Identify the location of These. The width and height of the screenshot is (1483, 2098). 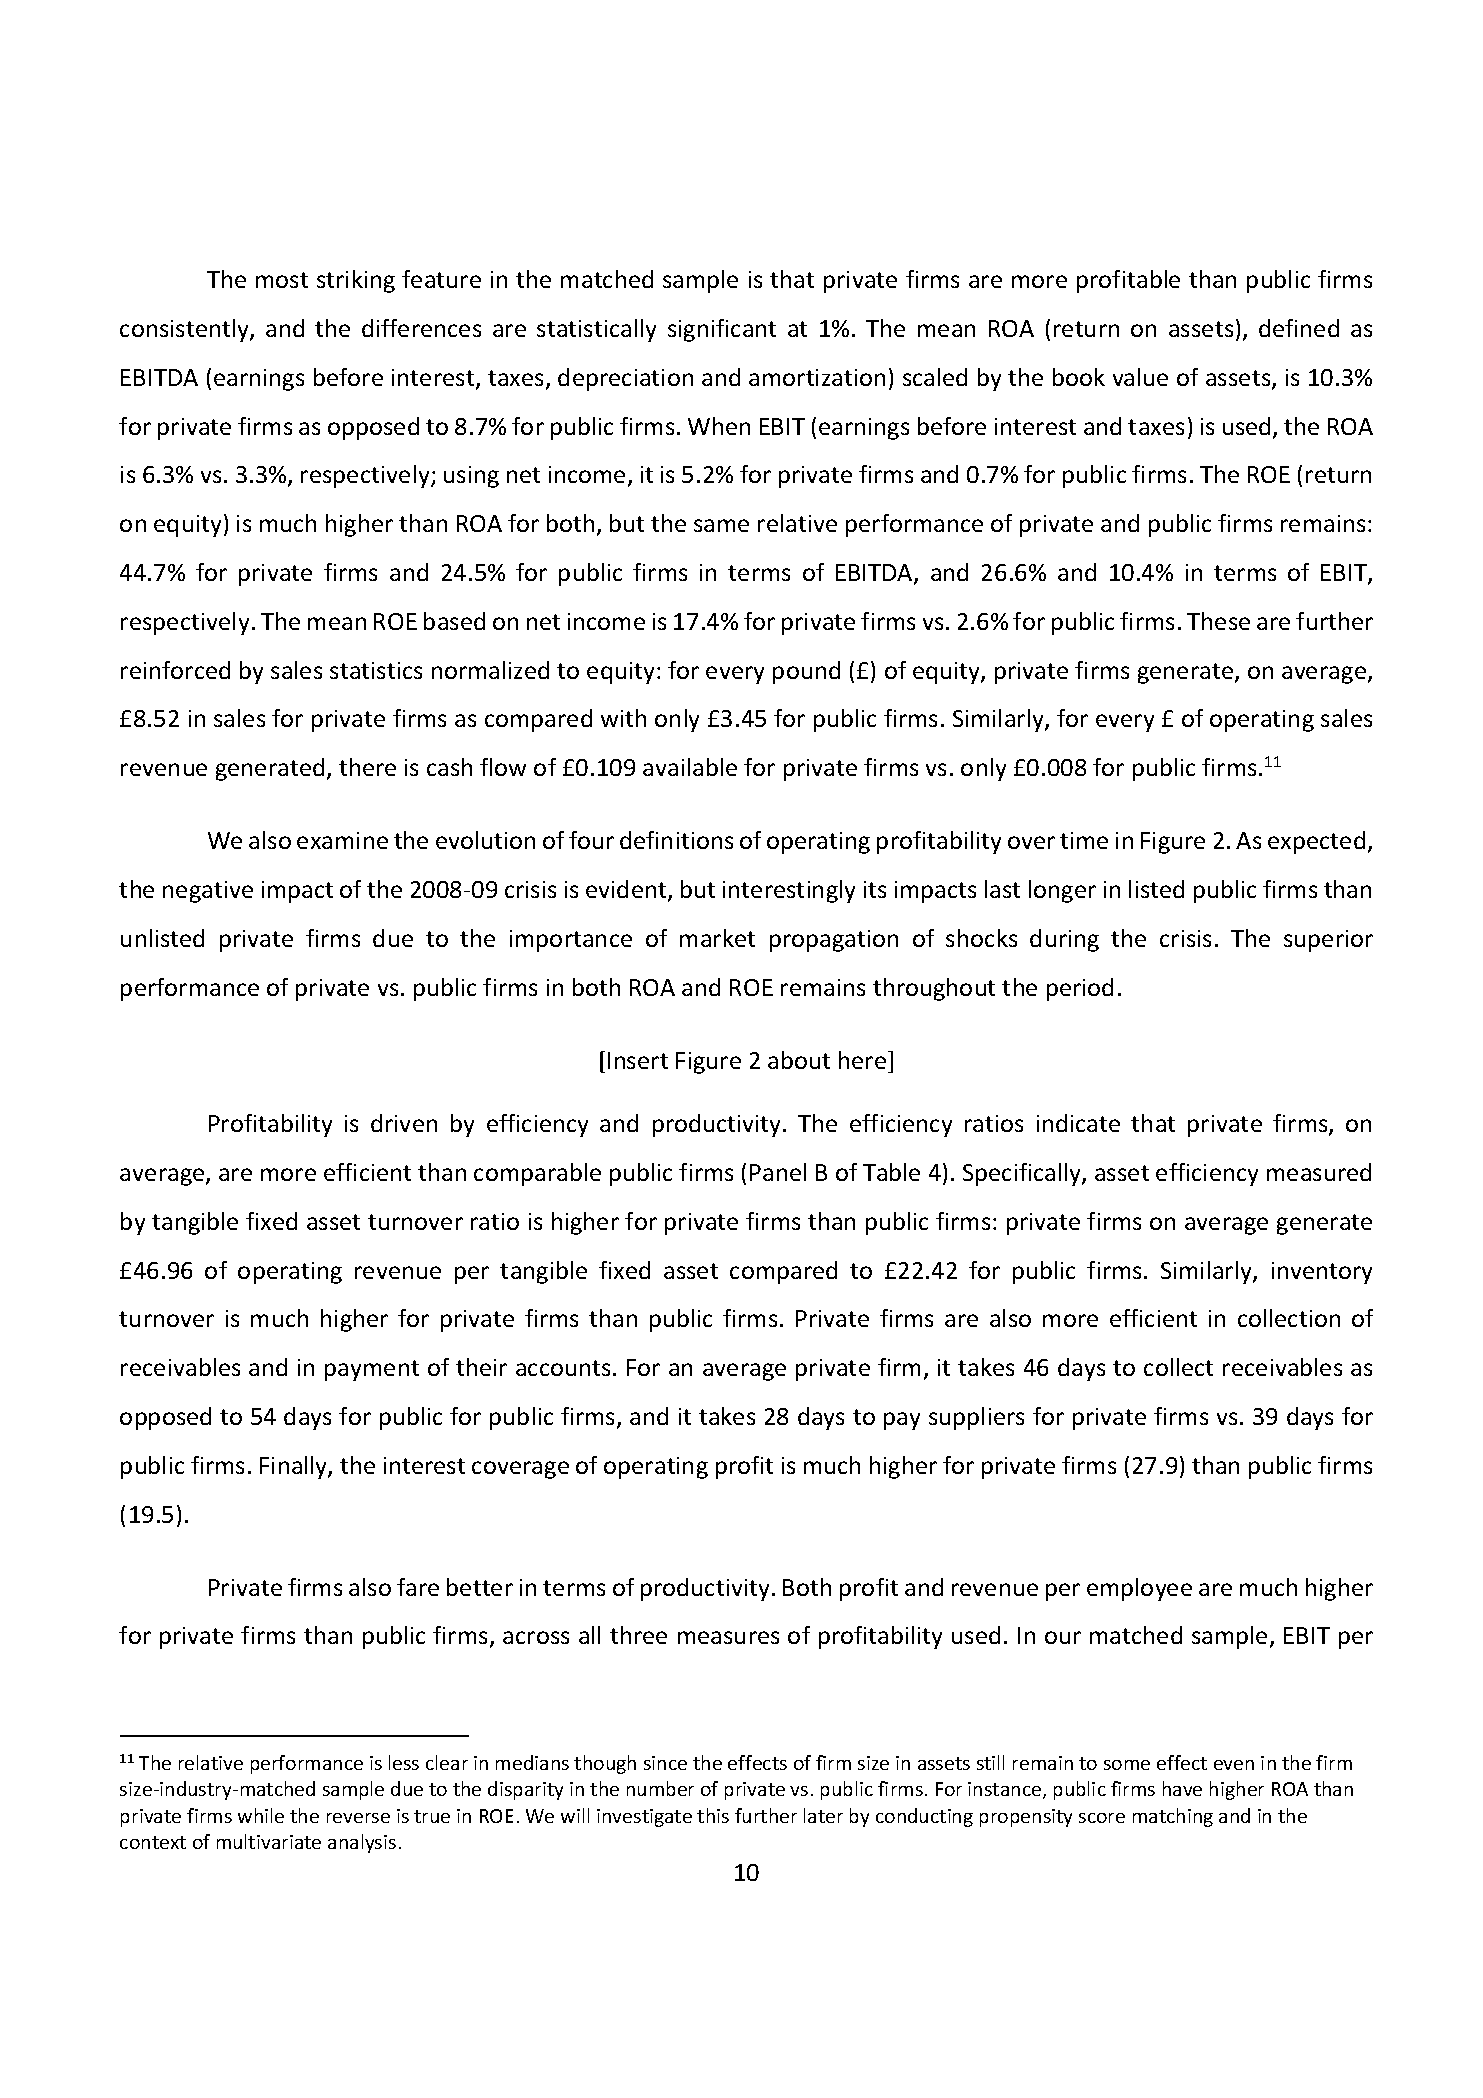
(1218, 621).
